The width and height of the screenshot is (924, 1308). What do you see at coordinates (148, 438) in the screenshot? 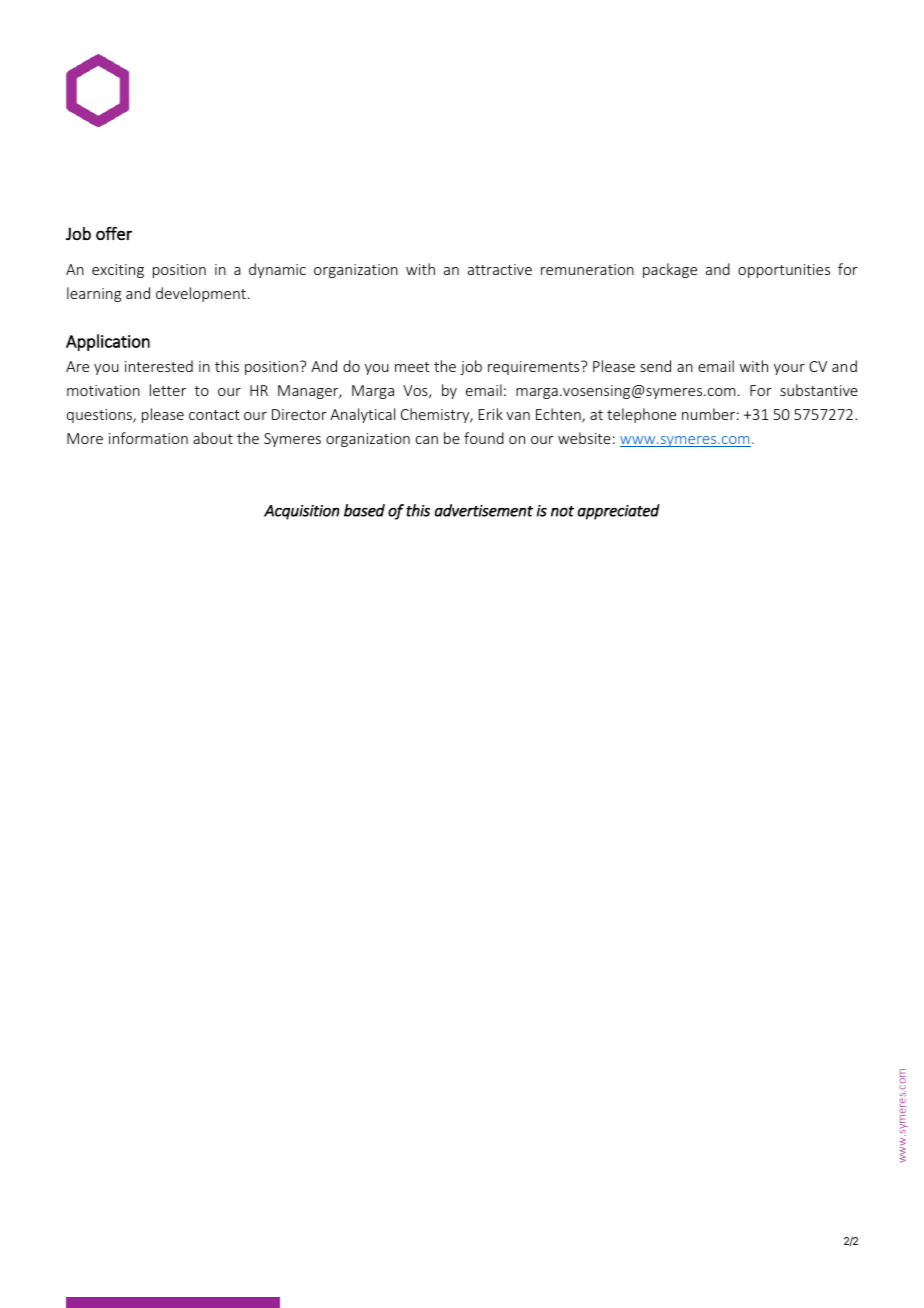
I see `information` at bounding box center [148, 438].
